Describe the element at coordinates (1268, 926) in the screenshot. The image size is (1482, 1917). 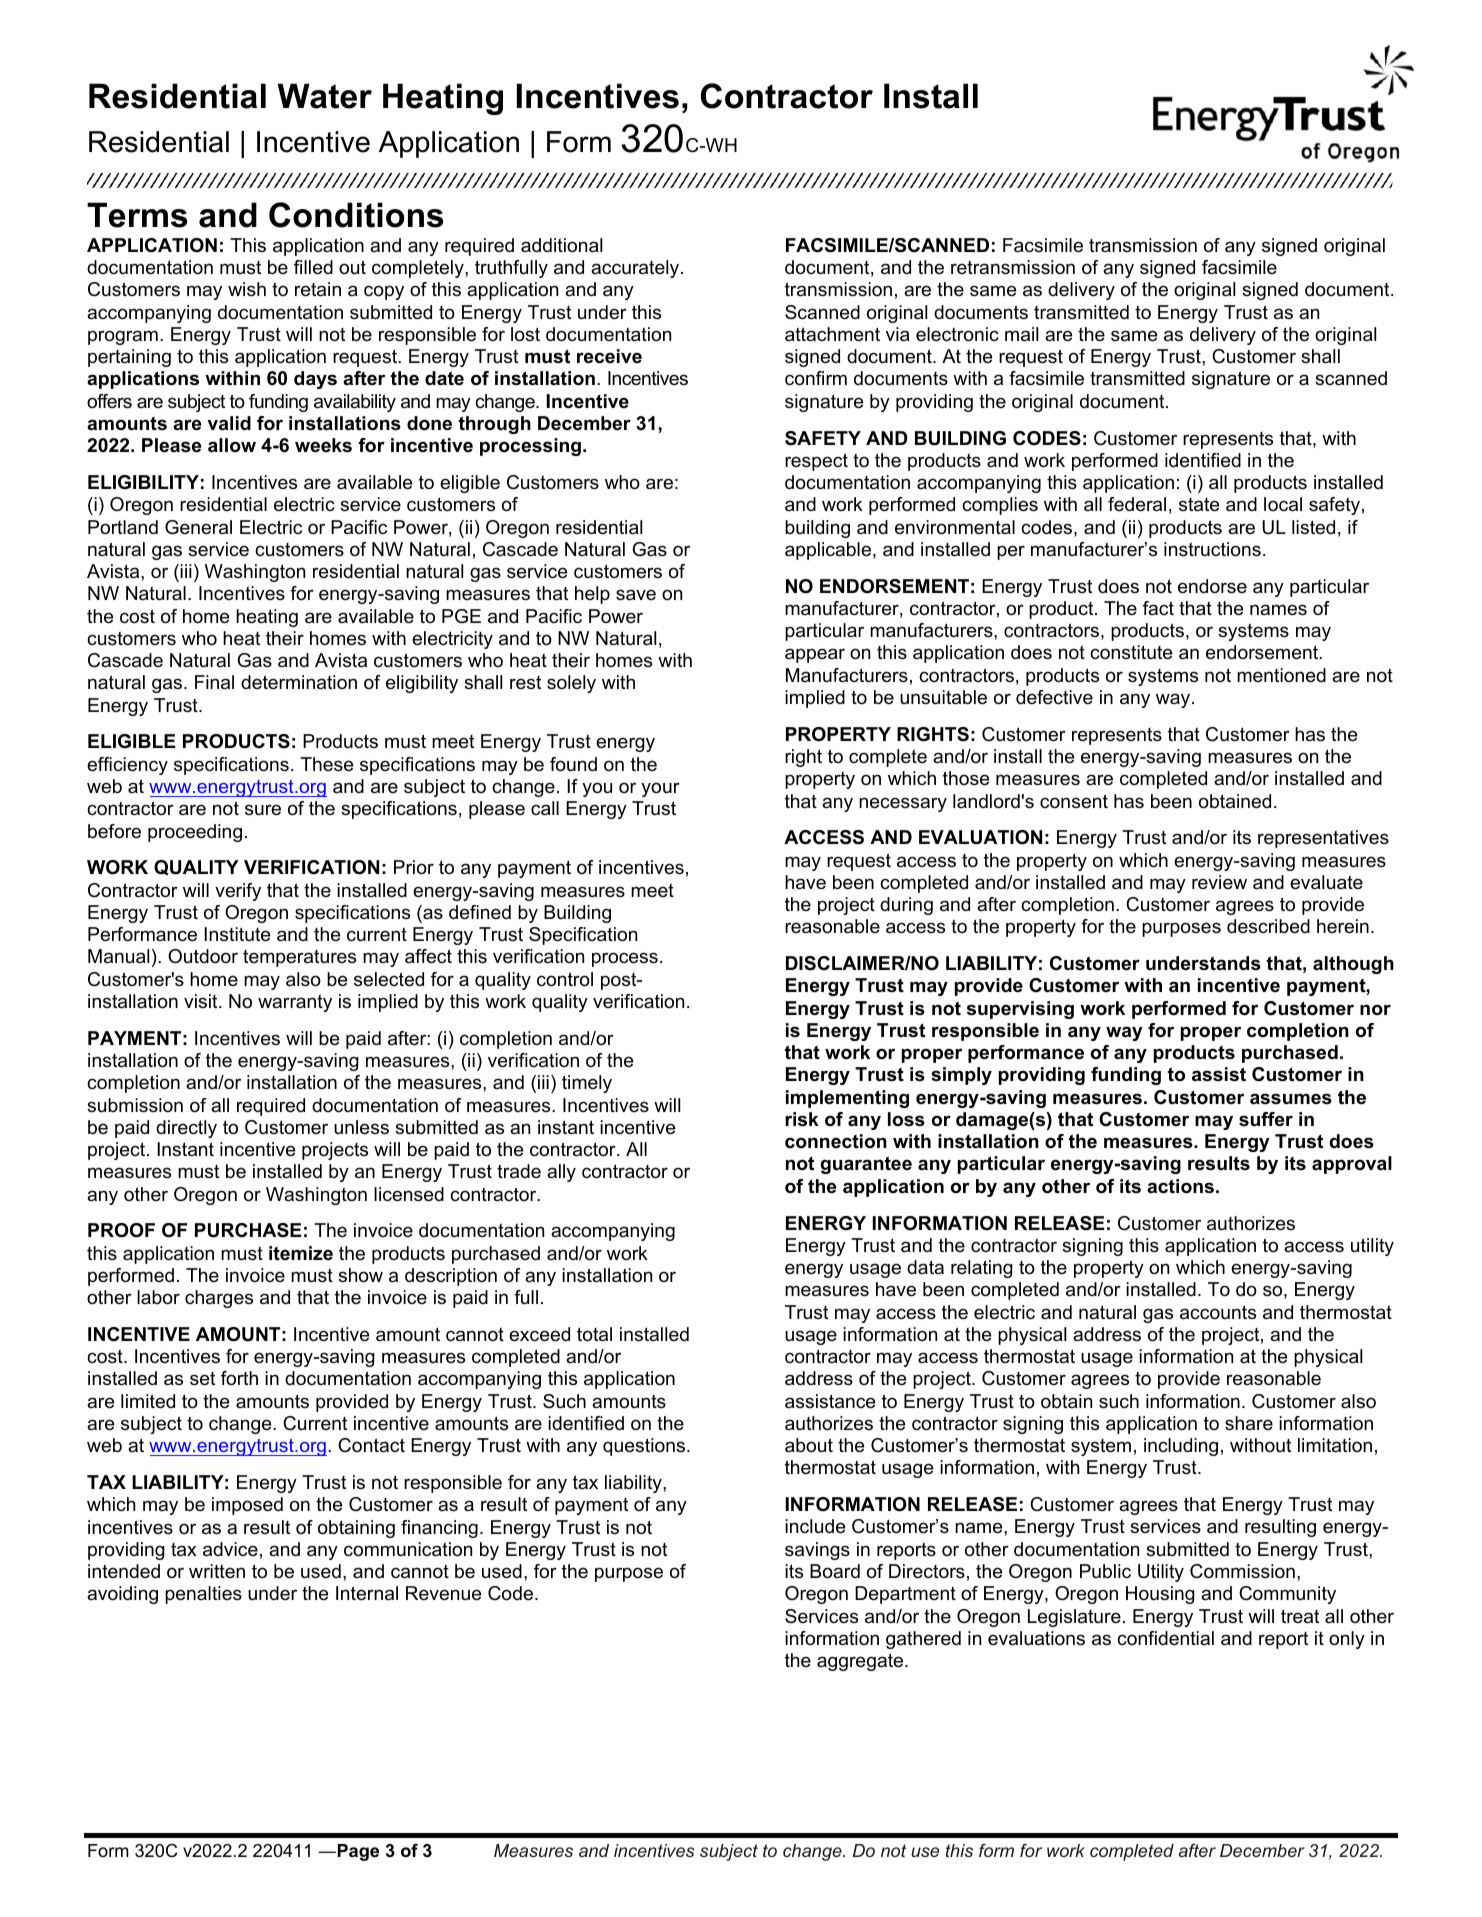
I see `described` at that location.
